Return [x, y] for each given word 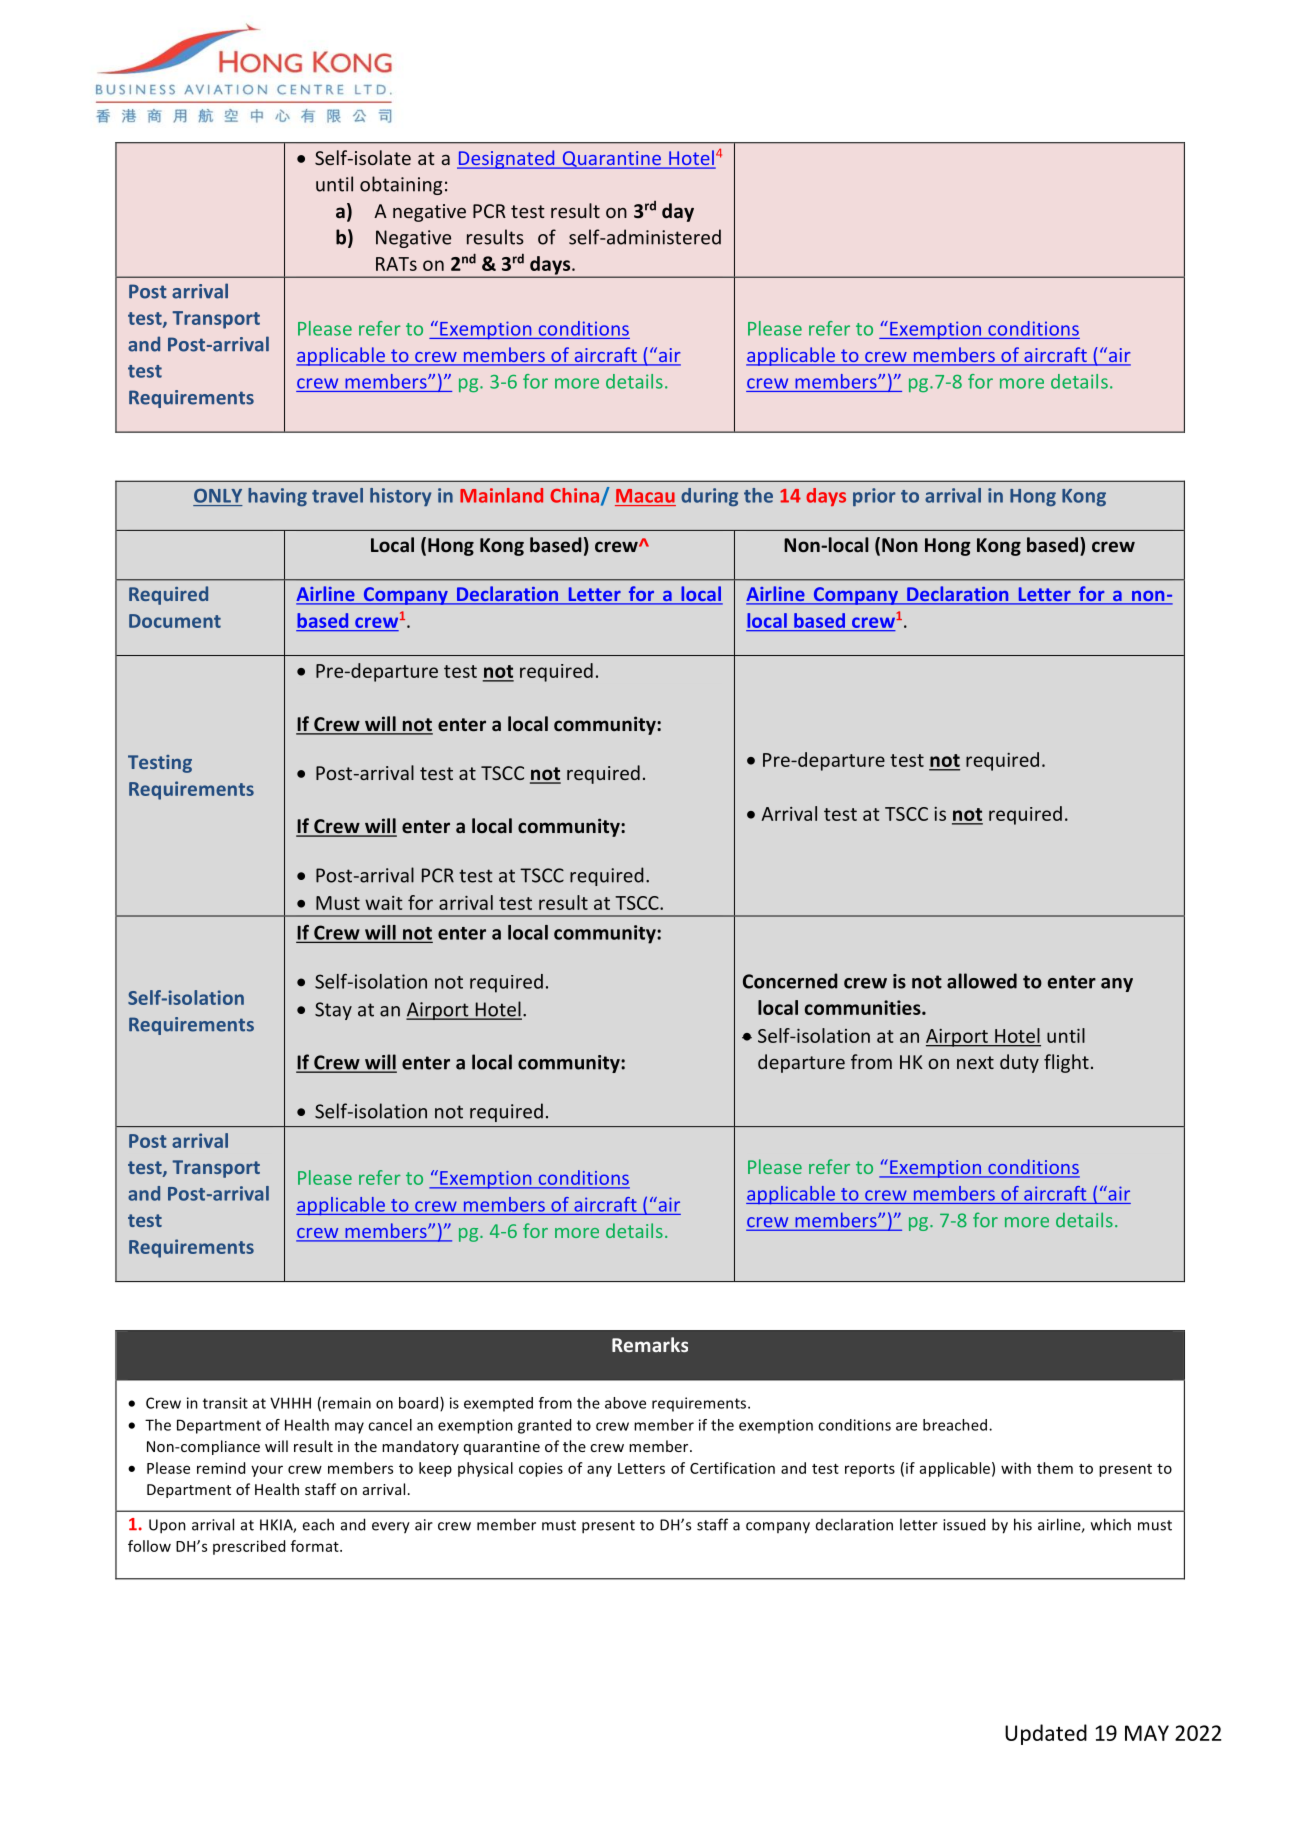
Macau [645, 496]
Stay [333, 1011]
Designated [507, 159]
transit [225, 1403]
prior [874, 497]
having [277, 497]
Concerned [790, 981]
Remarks [650, 1344]
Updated [1046, 1734]
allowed [982, 981]
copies [541, 1470]
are [906, 1426]
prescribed [249, 1547]
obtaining [401, 185]
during [709, 497]
